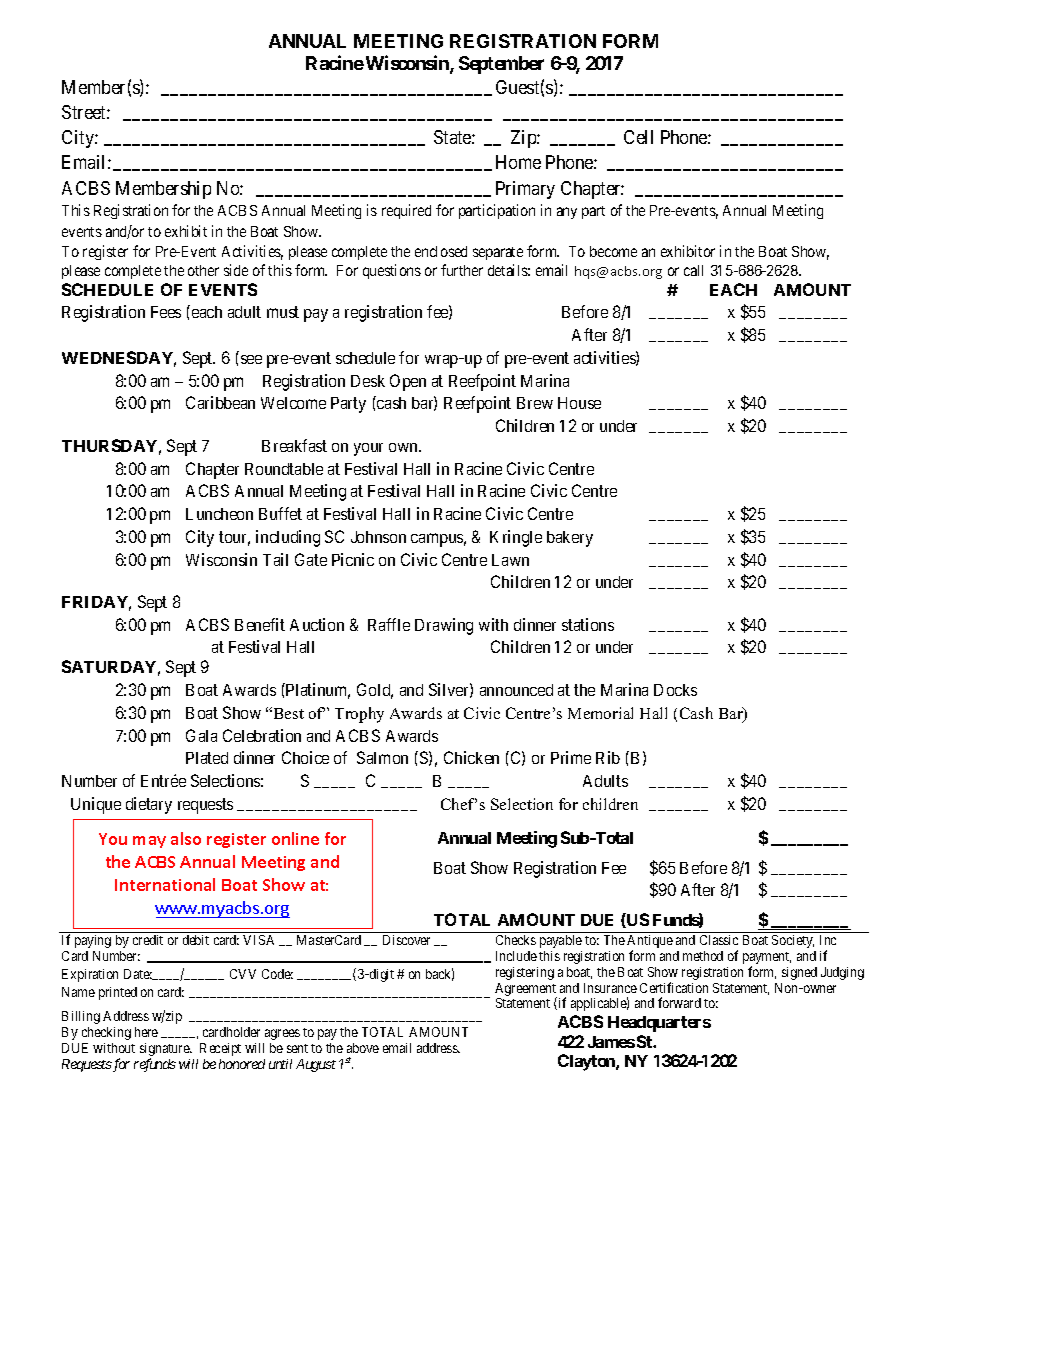  Describe the element at coordinates (675, 690) in the image. I see `Docks` at that location.
